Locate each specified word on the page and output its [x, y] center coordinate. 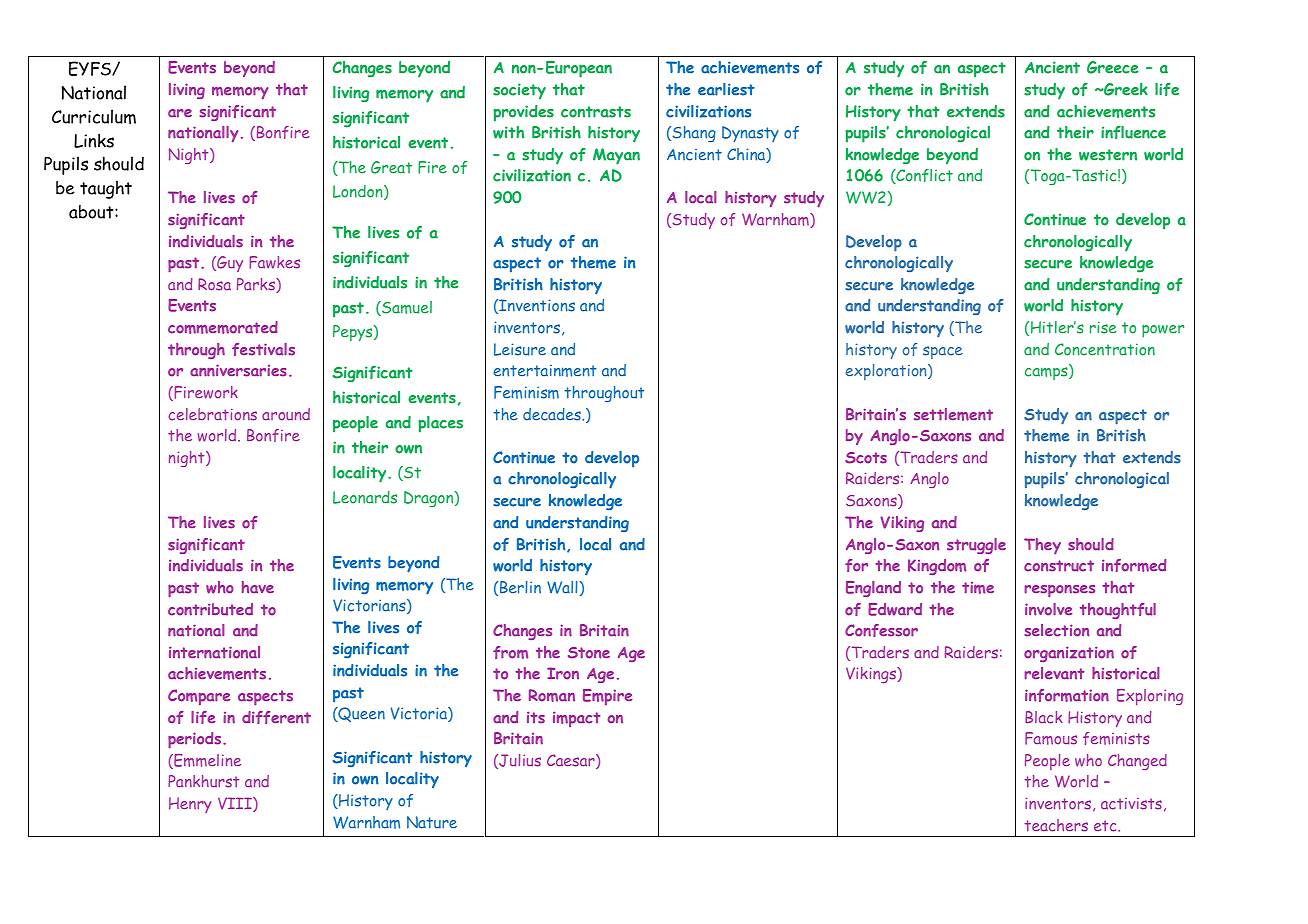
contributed [210, 609]
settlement [953, 414]
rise [1103, 327]
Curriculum [94, 116]
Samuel [406, 308]
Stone [589, 653]
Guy [229, 264]
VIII [236, 804]
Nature [432, 822]
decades [553, 414]
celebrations [212, 414]
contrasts [596, 112]
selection [1056, 630]
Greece [1113, 67]
